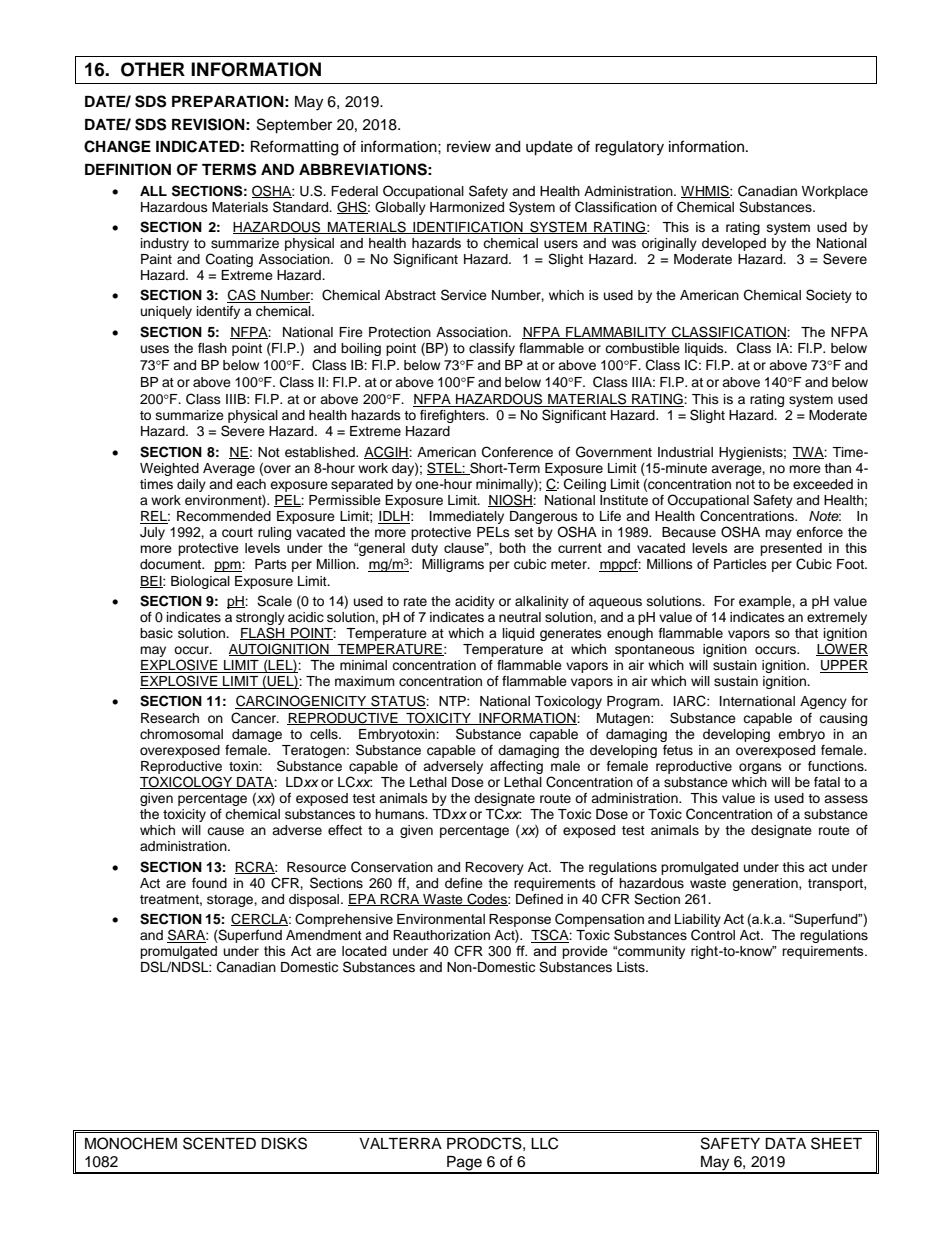  Describe the element at coordinates (153, 69) in the screenshot. I see `OTHER` at that location.
